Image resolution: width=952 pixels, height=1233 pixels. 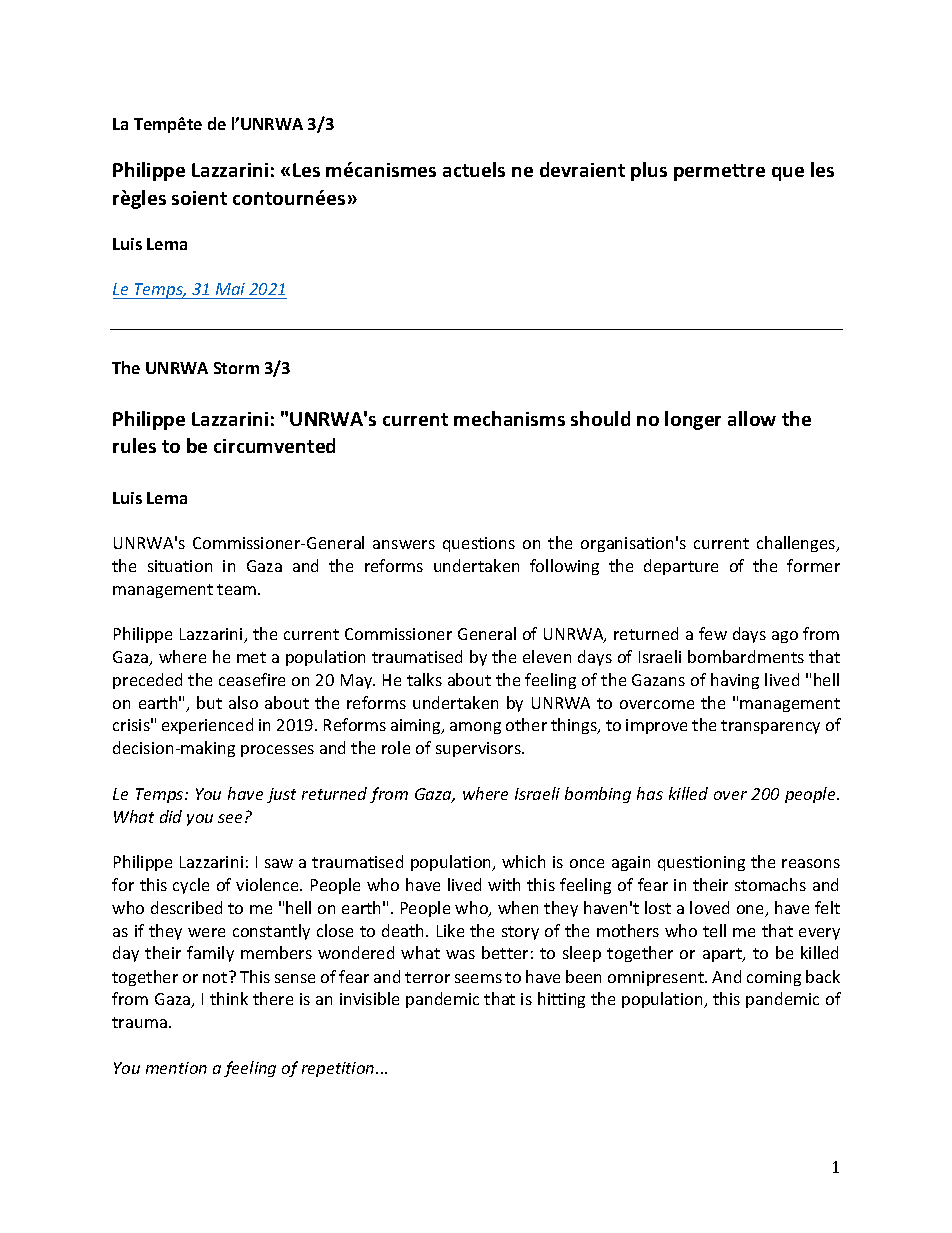 I want to click on team, so click(x=236, y=589).
